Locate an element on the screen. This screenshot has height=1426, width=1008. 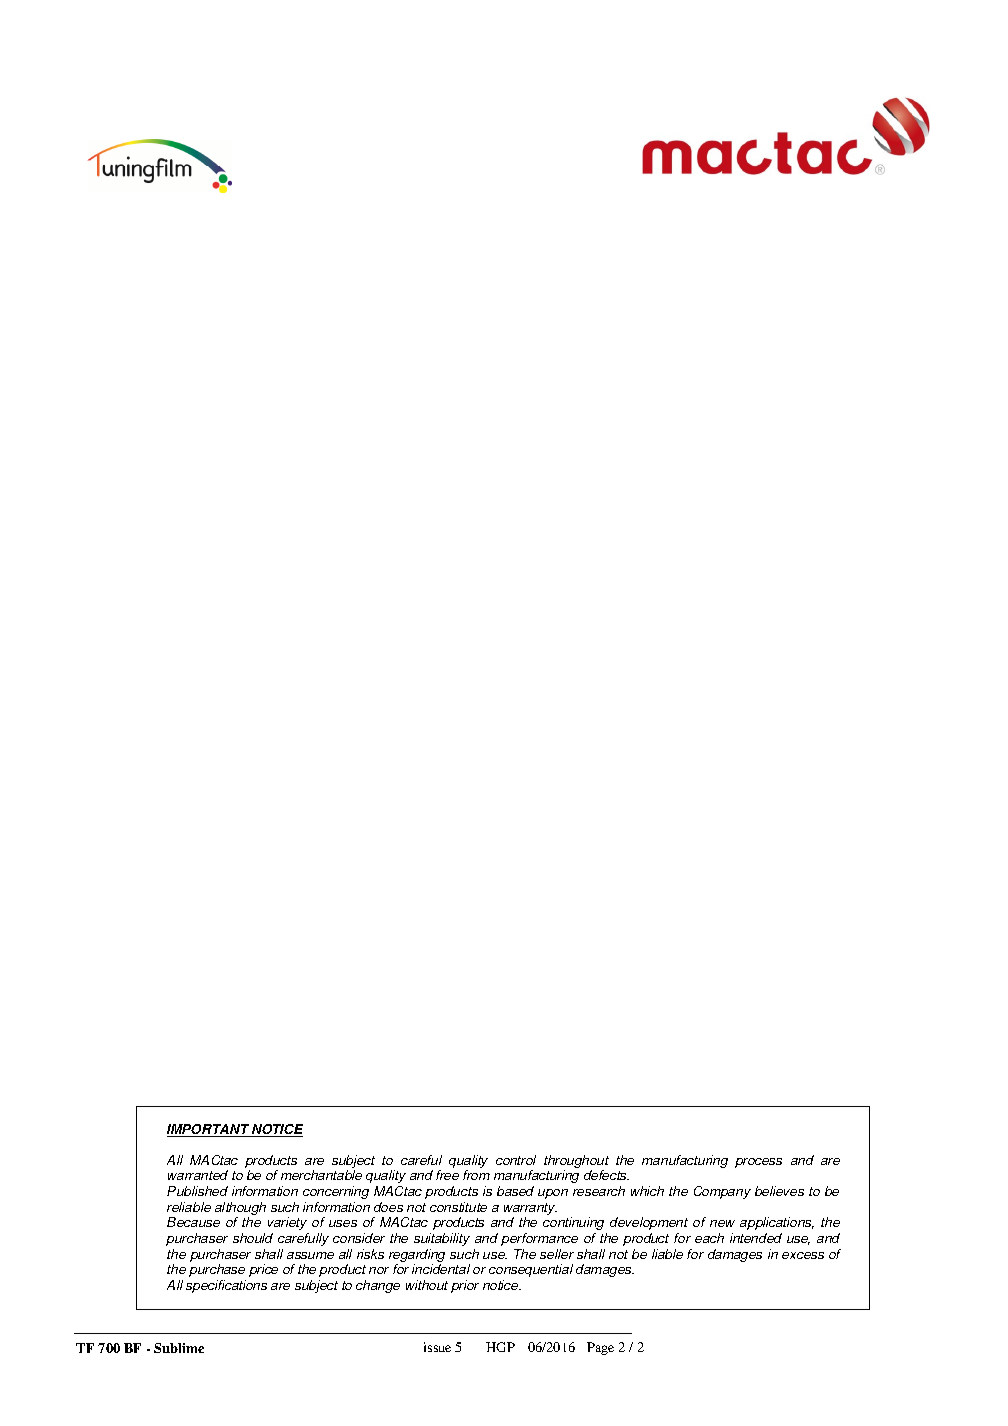
process is located at coordinates (758, 1163).
